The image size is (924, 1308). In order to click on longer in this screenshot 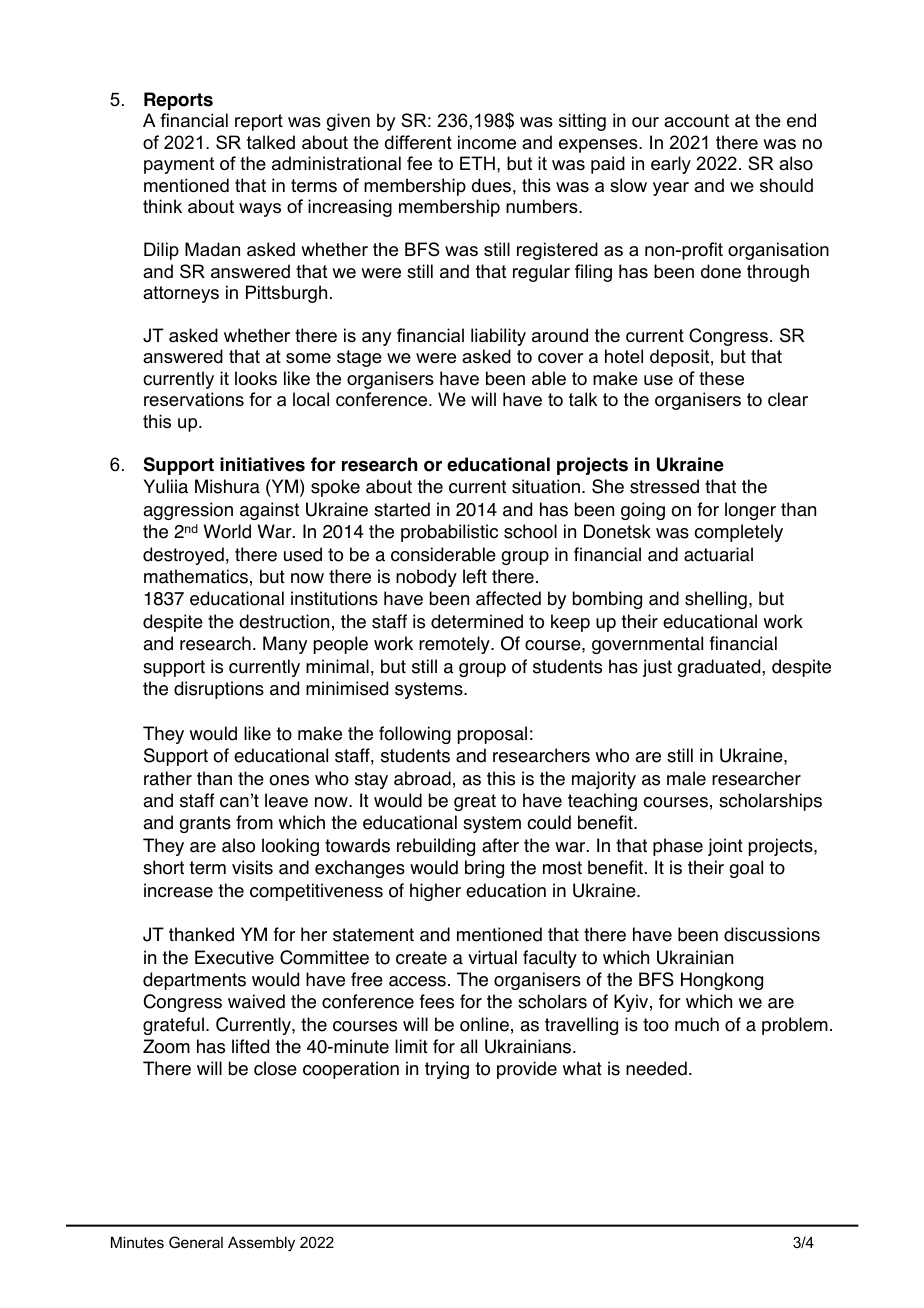, I will do `click(750, 511)`.
